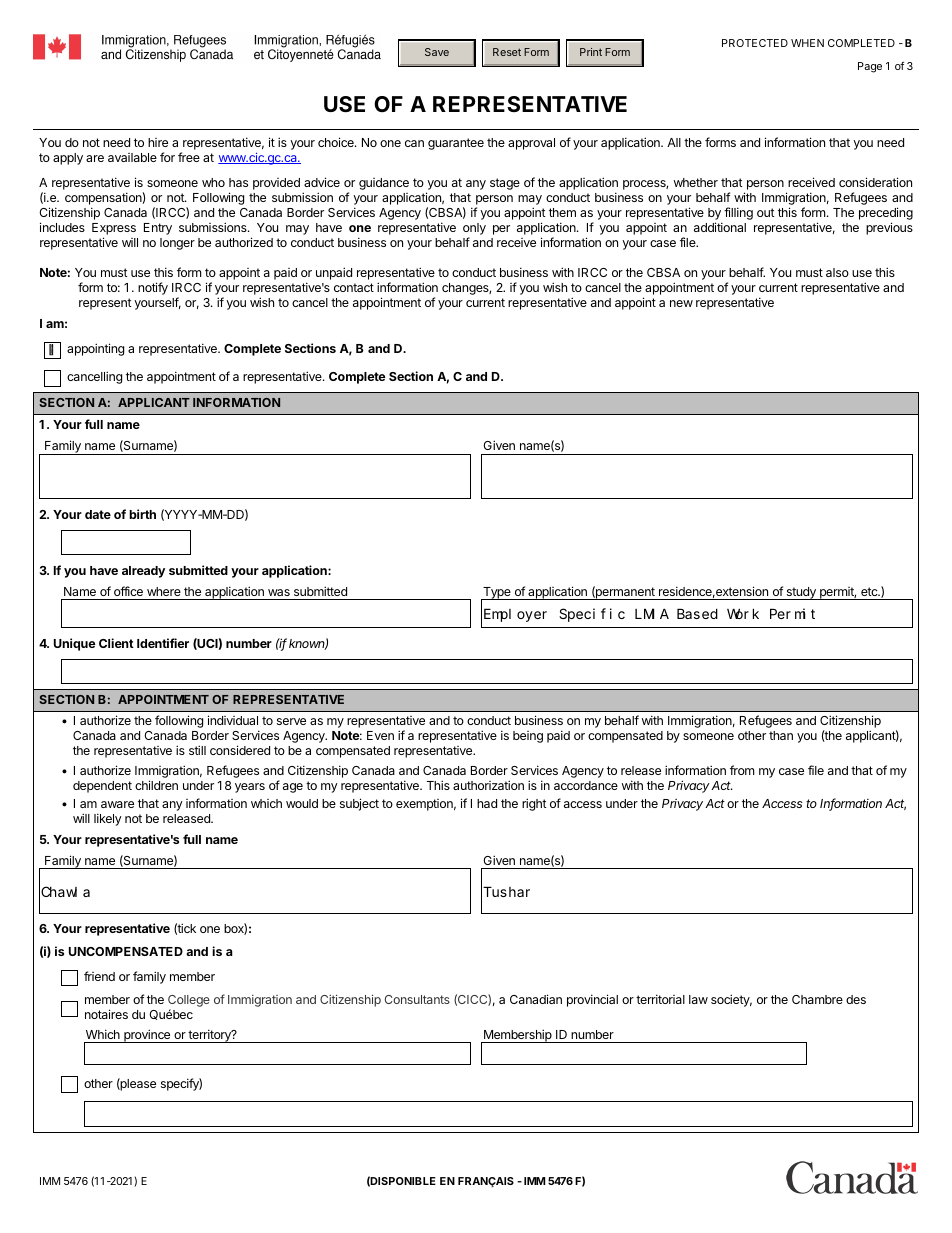  Describe the element at coordinates (456, 144) in the screenshot. I see `guarantee` at that location.
